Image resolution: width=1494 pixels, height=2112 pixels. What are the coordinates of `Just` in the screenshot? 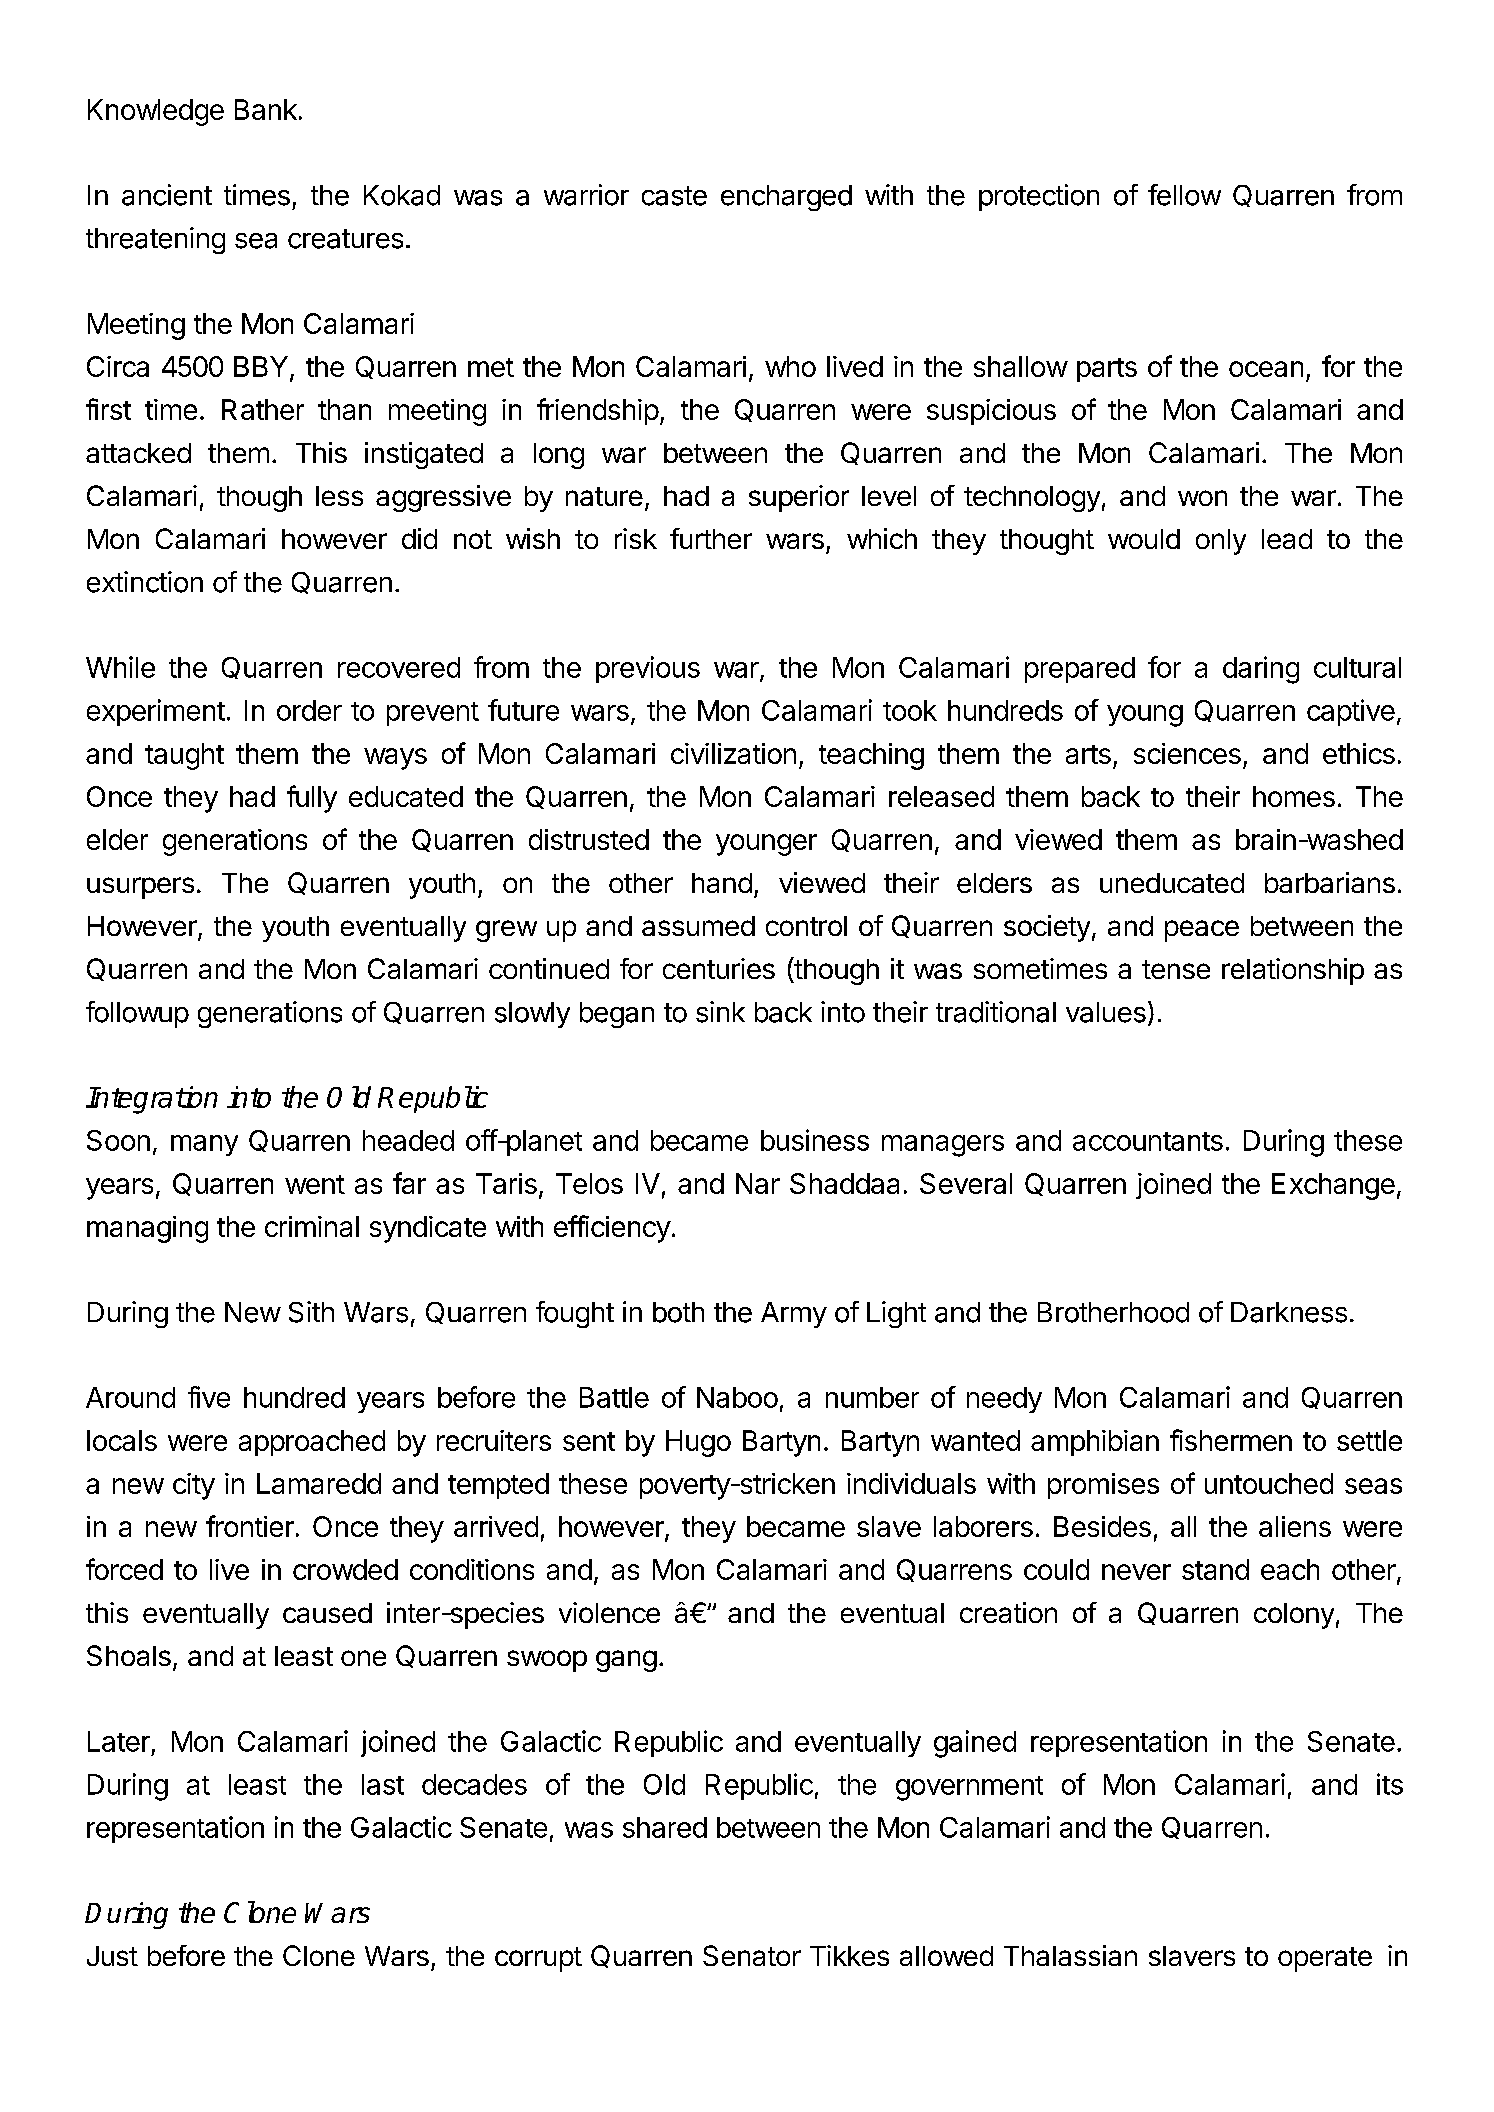 It's located at (112, 1956).
